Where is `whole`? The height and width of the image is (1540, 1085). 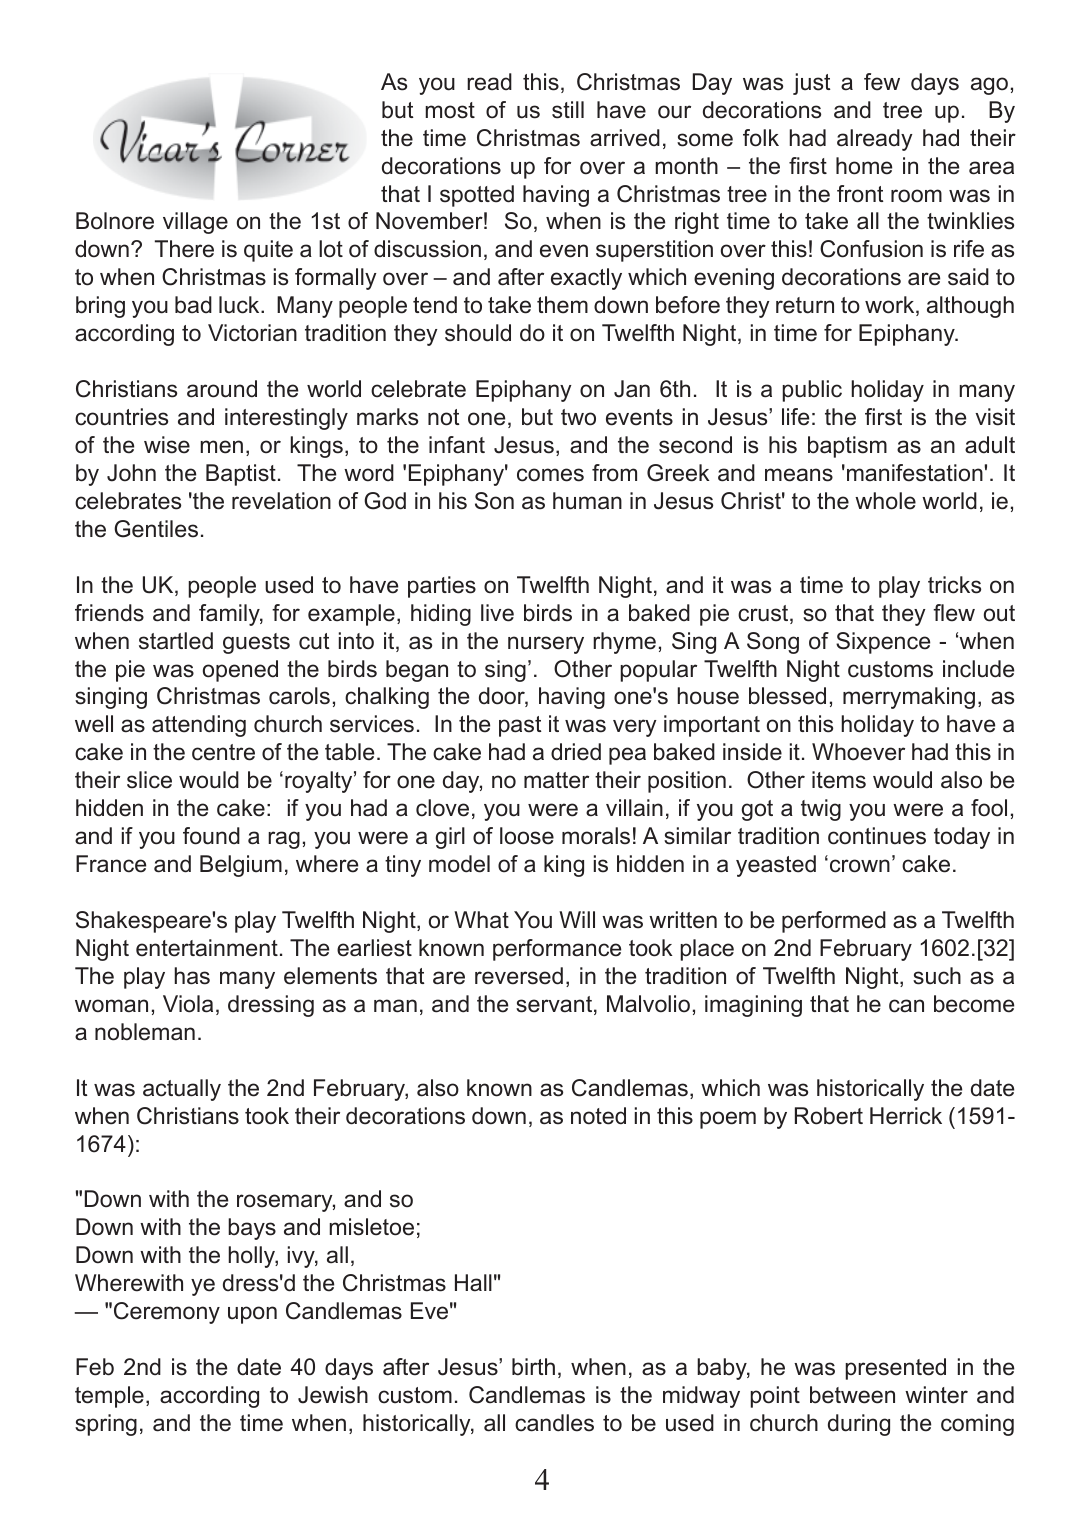
whole is located at coordinates (885, 501).
